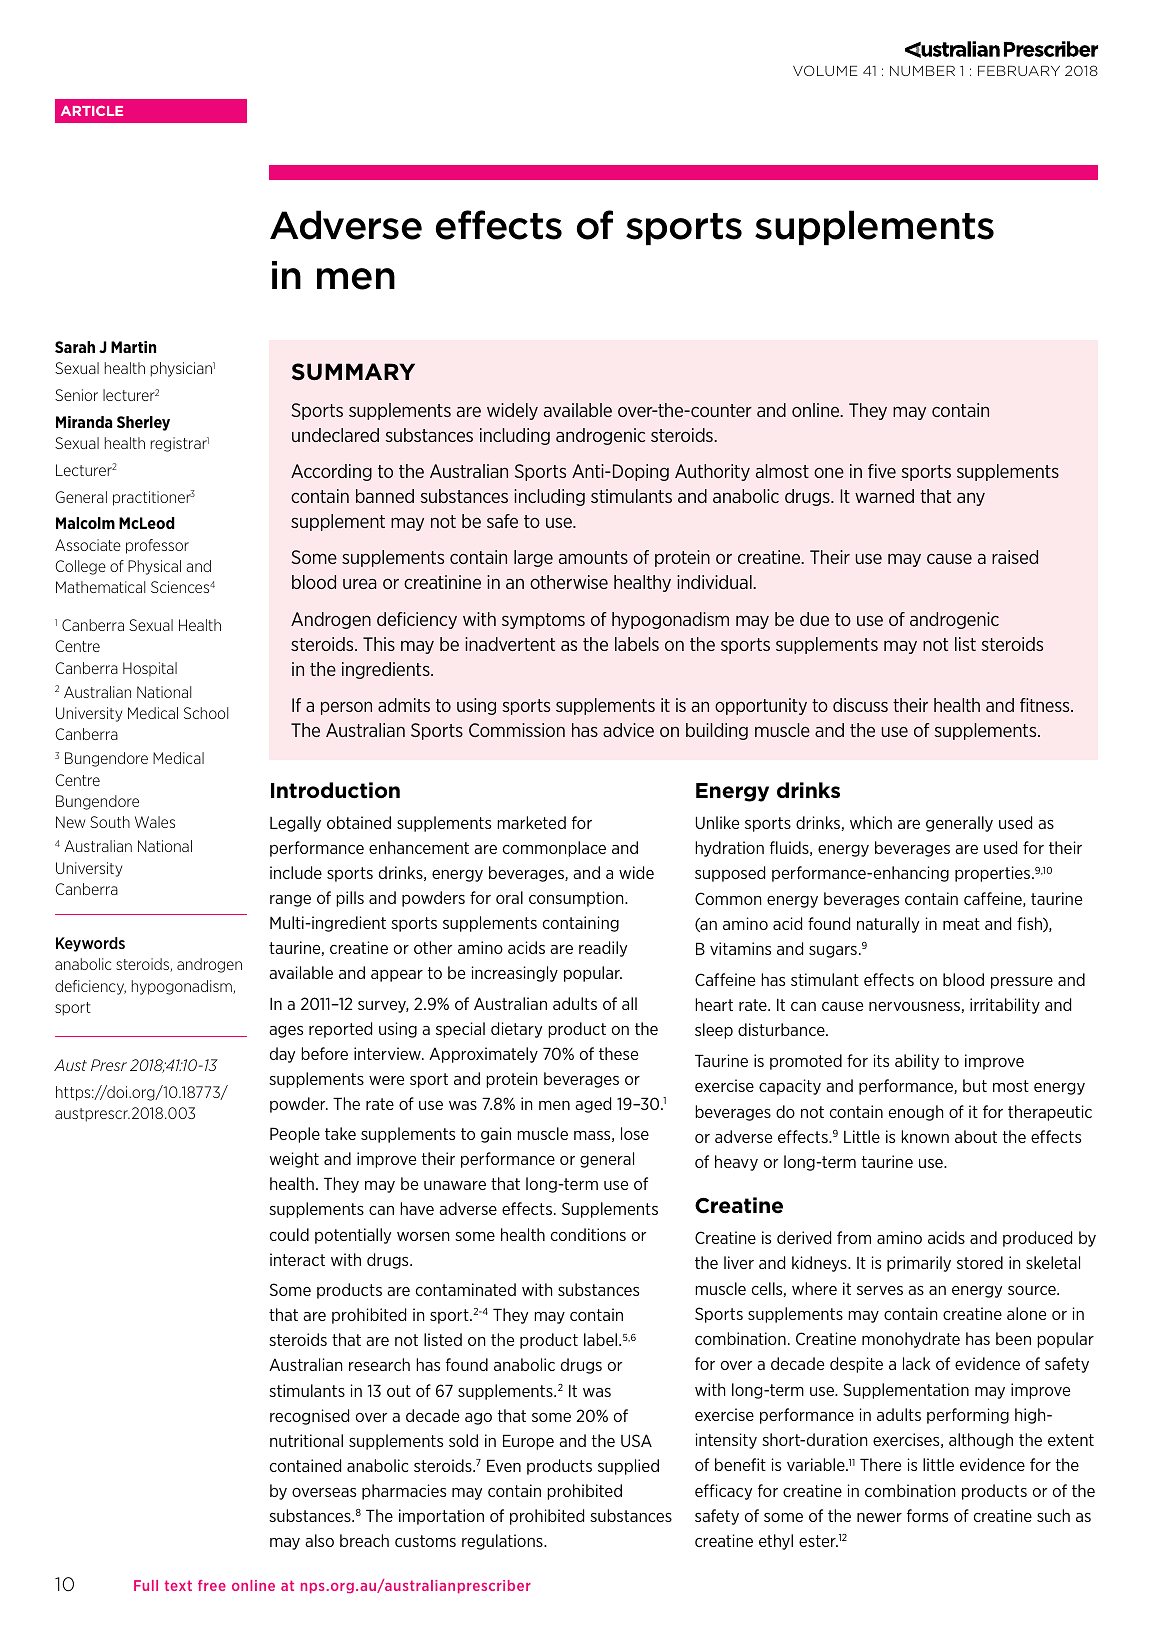 This page has height=1630, width=1153. Describe the element at coordinates (157, 546) in the page. I see `professor` at that location.
